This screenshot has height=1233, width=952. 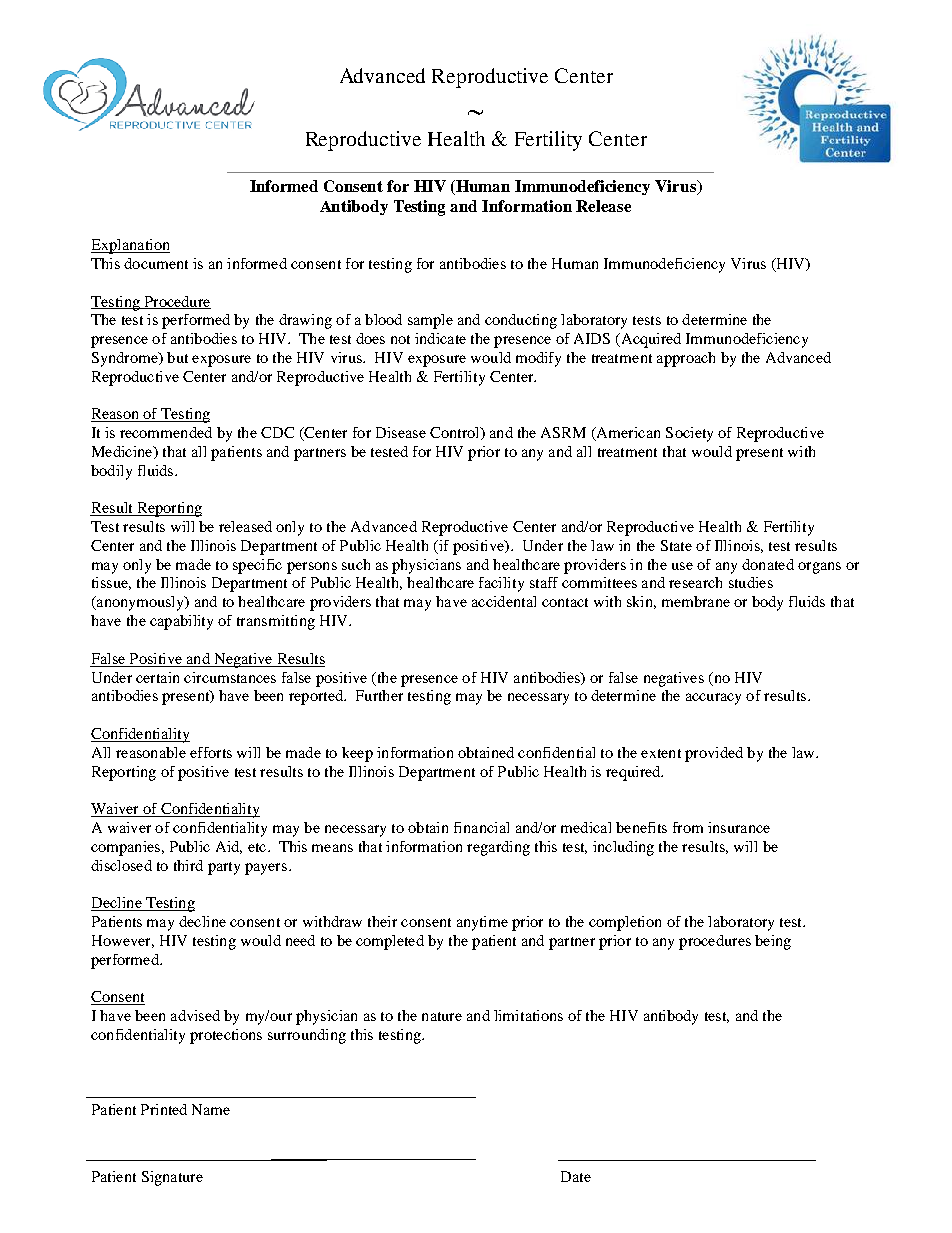 What do you see at coordinates (230, 677) in the screenshot?
I see `circumstances` at bounding box center [230, 677].
